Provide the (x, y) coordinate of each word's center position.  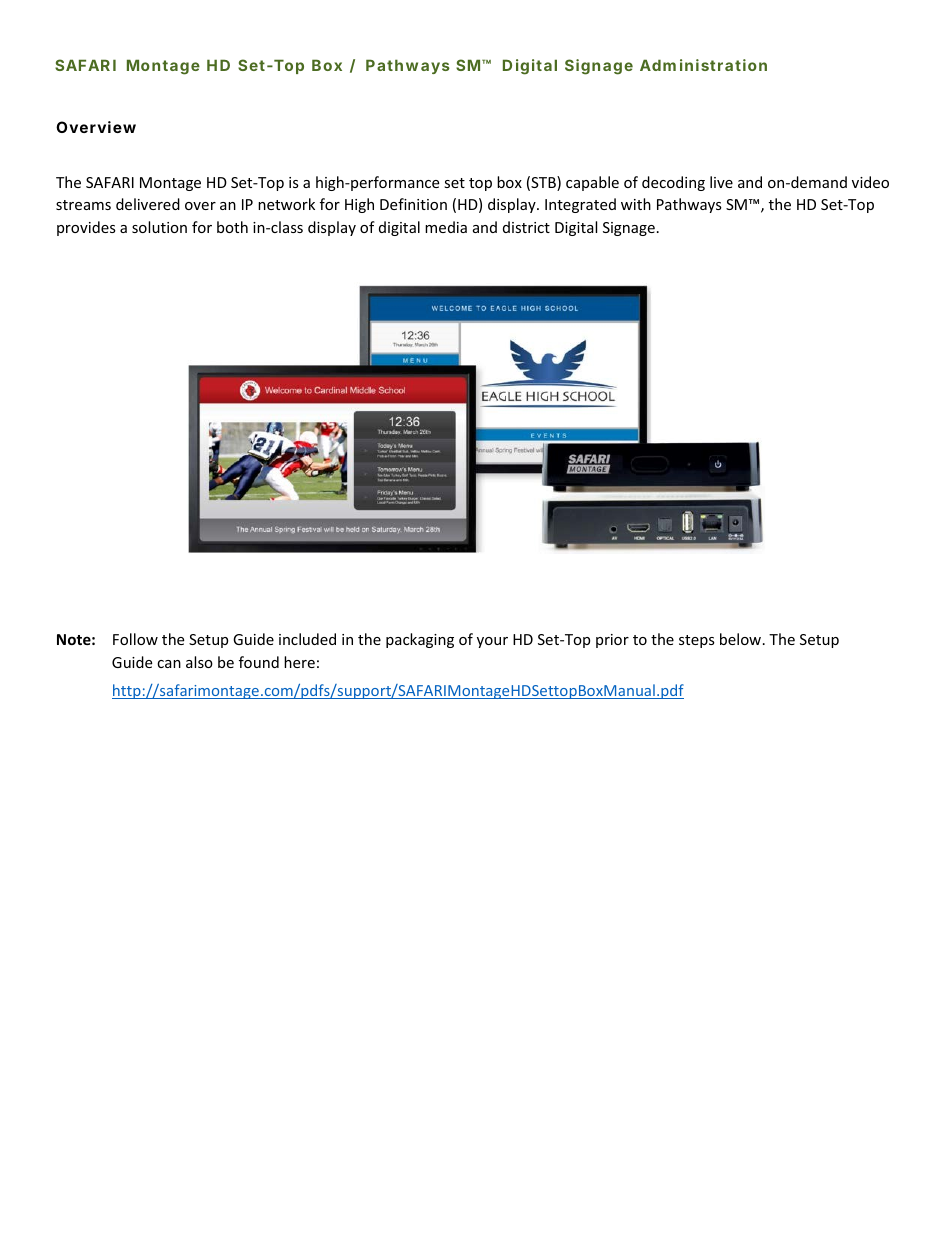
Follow (135, 639)
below (742, 639)
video (870, 182)
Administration (703, 65)
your (492, 642)
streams (83, 205)
